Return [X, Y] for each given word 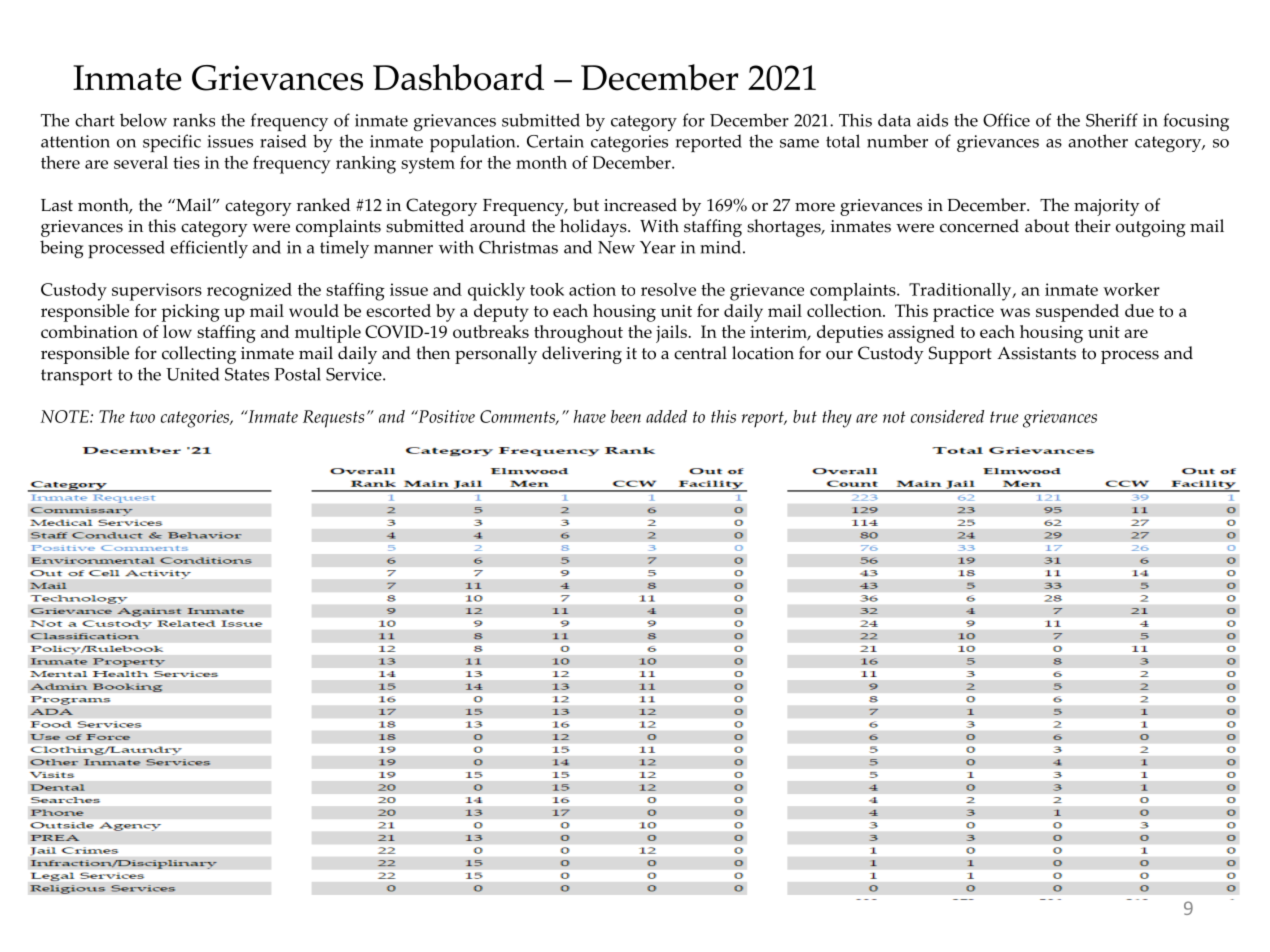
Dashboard [458, 77]
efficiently [209, 249]
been [626, 416]
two [142, 417]
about [1047, 226]
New [616, 247]
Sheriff [1112, 120]
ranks [194, 120]
